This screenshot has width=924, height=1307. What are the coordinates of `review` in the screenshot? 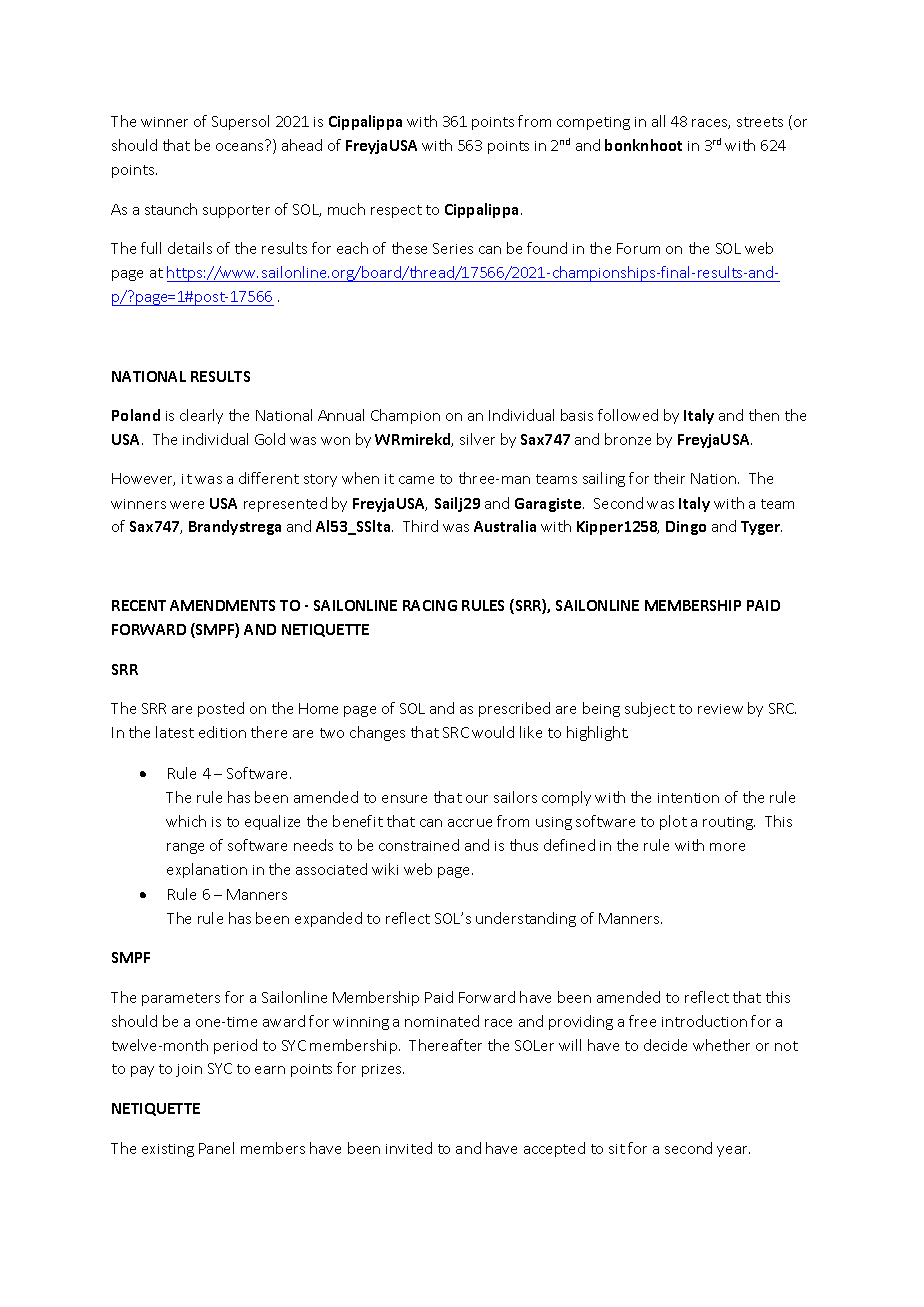 It's located at (720, 709).
